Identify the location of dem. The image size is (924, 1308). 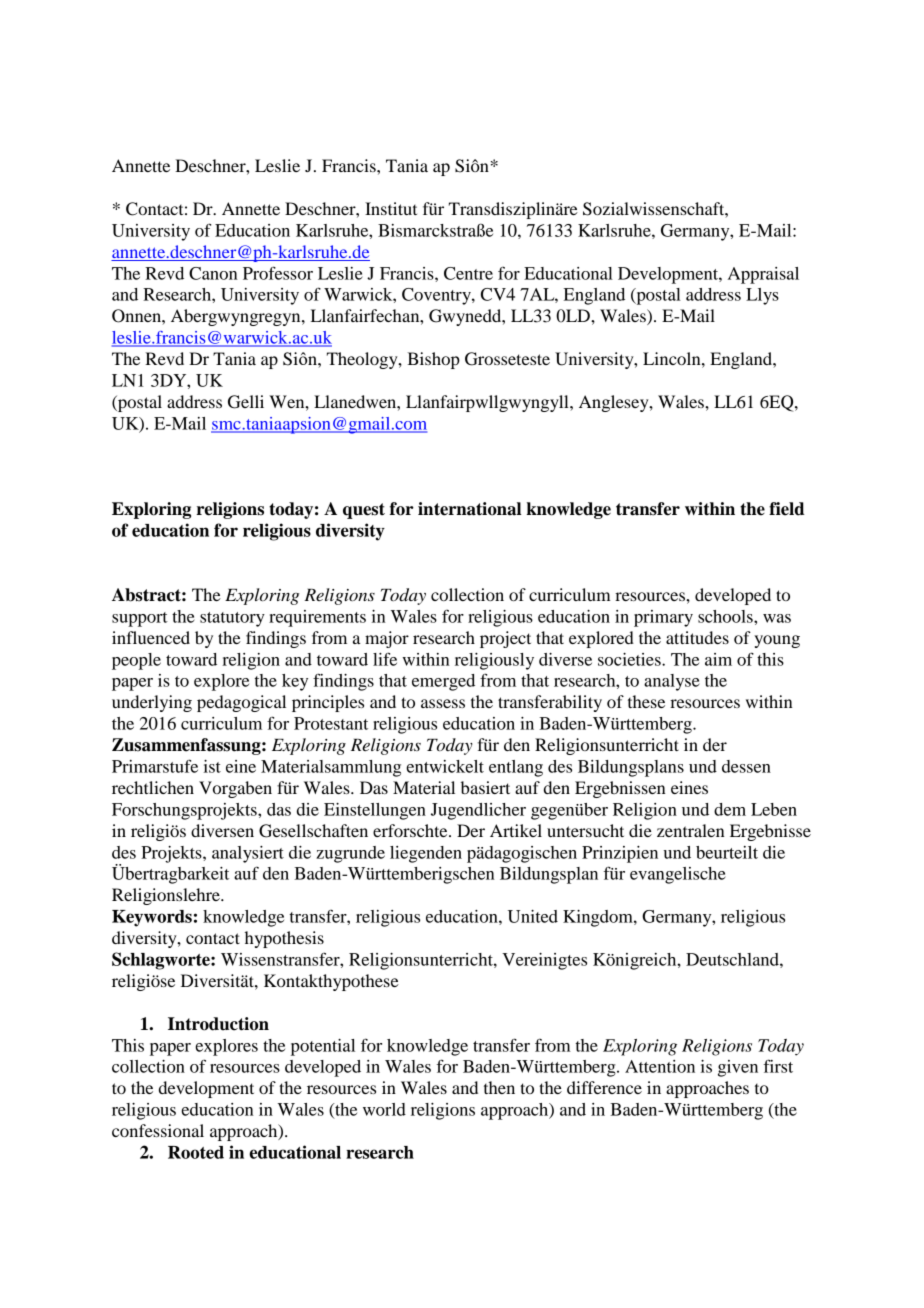
(730, 809).
